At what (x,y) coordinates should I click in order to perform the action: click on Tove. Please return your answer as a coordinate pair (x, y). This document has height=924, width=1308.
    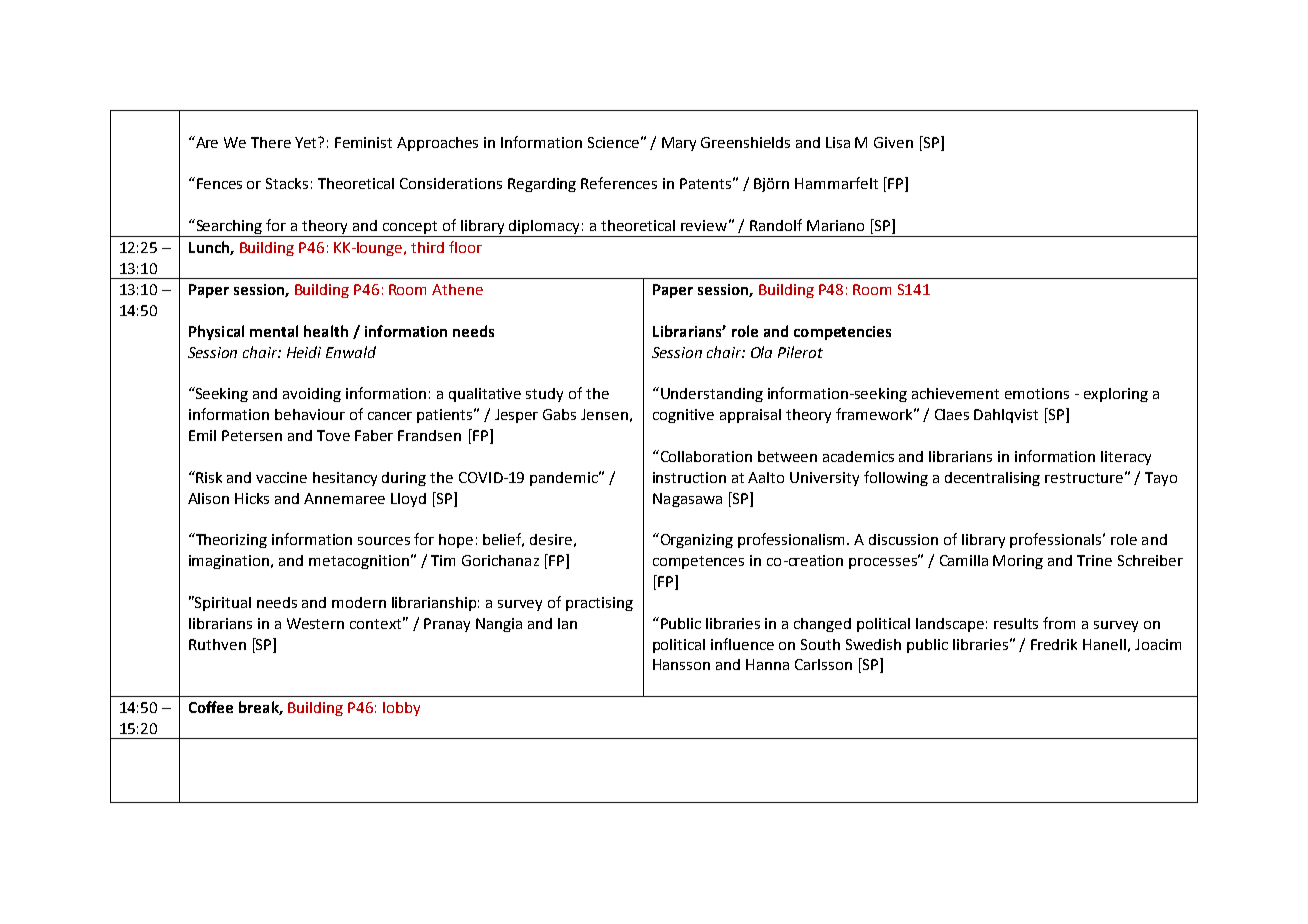
    Looking at the image, I should click on (333, 435).
